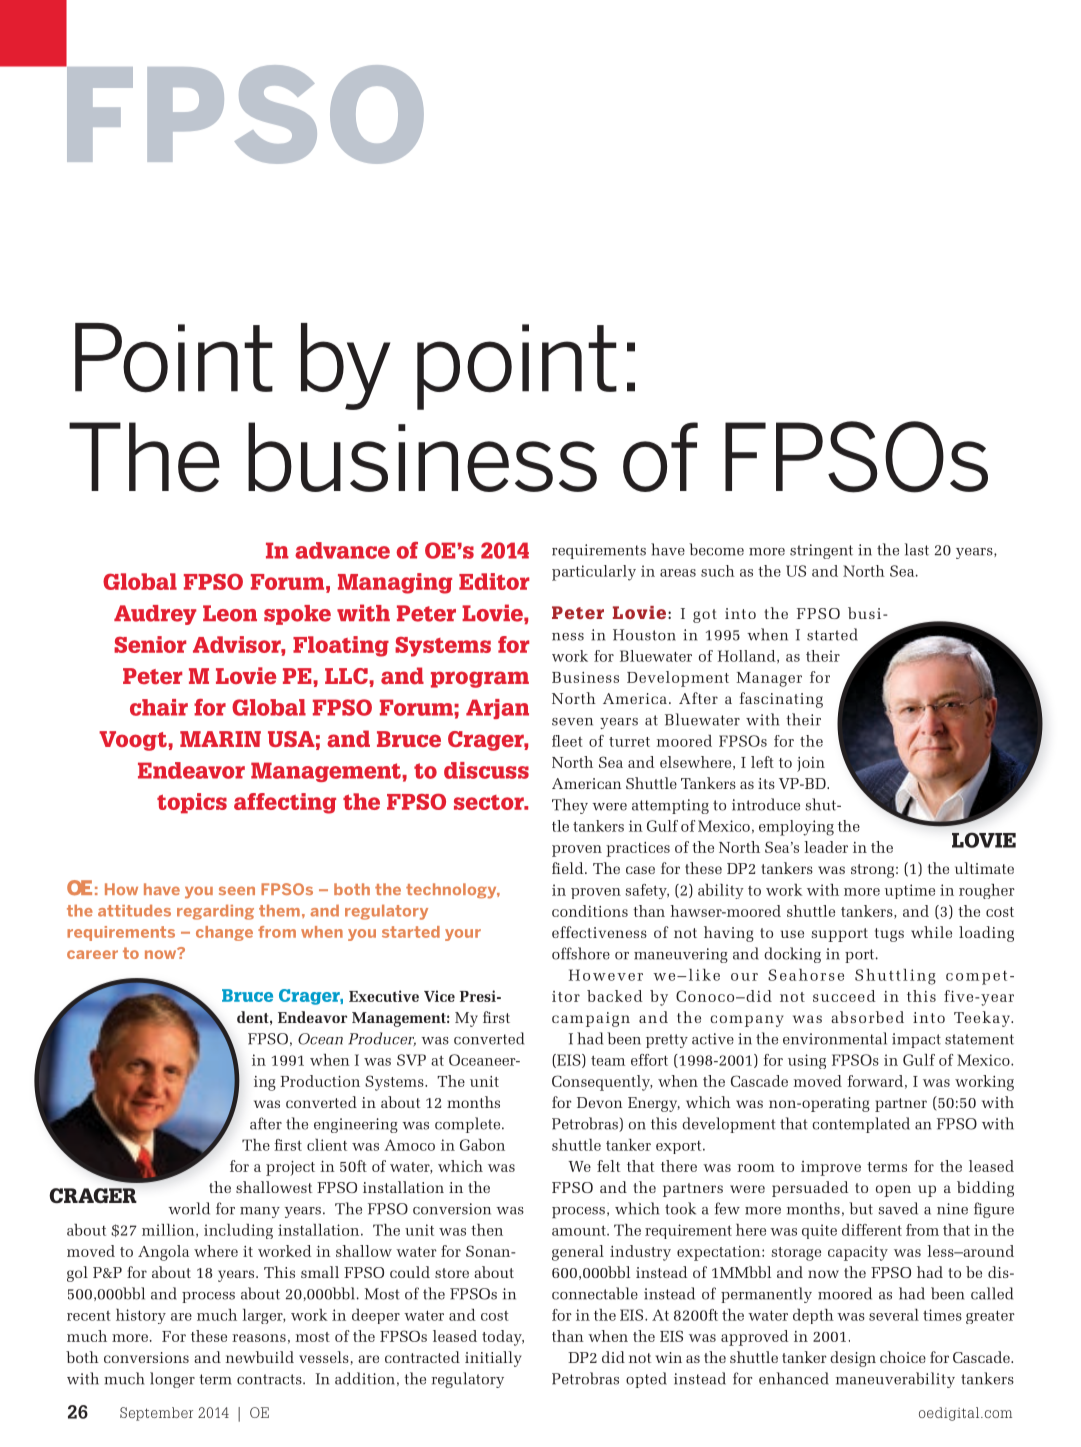 The image size is (1081, 1447). Describe the element at coordinates (917, 549) in the page. I see `last` at that location.
